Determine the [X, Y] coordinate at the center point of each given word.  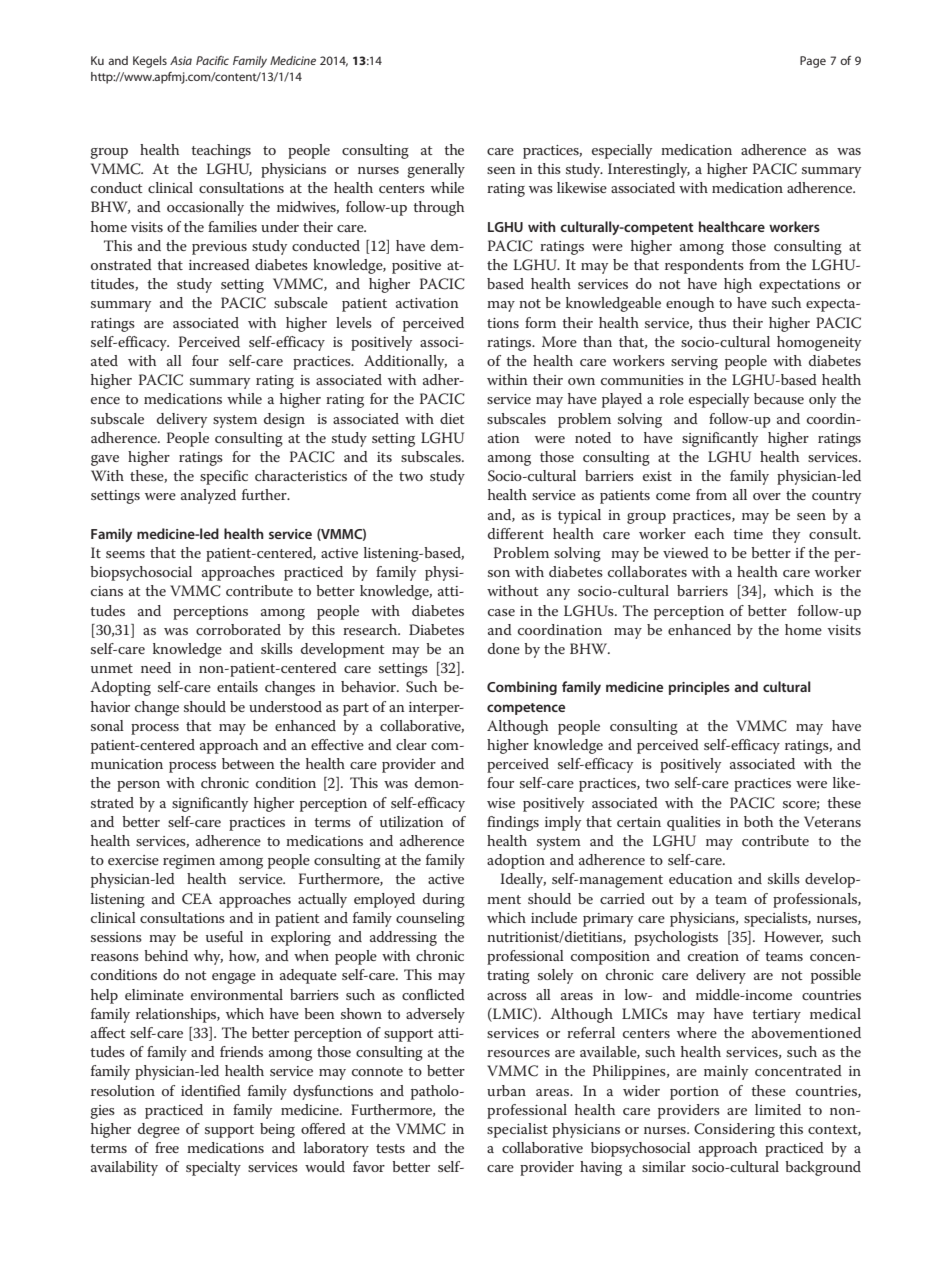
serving [694, 363]
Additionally [405, 362]
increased [219, 264]
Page [813, 62]
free [167, 1147]
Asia [181, 60]
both [758, 821]
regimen [189, 862]
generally [436, 170]
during [444, 900]
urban [506, 1090]
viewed [686, 552]
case [501, 612]
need [156, 667]
